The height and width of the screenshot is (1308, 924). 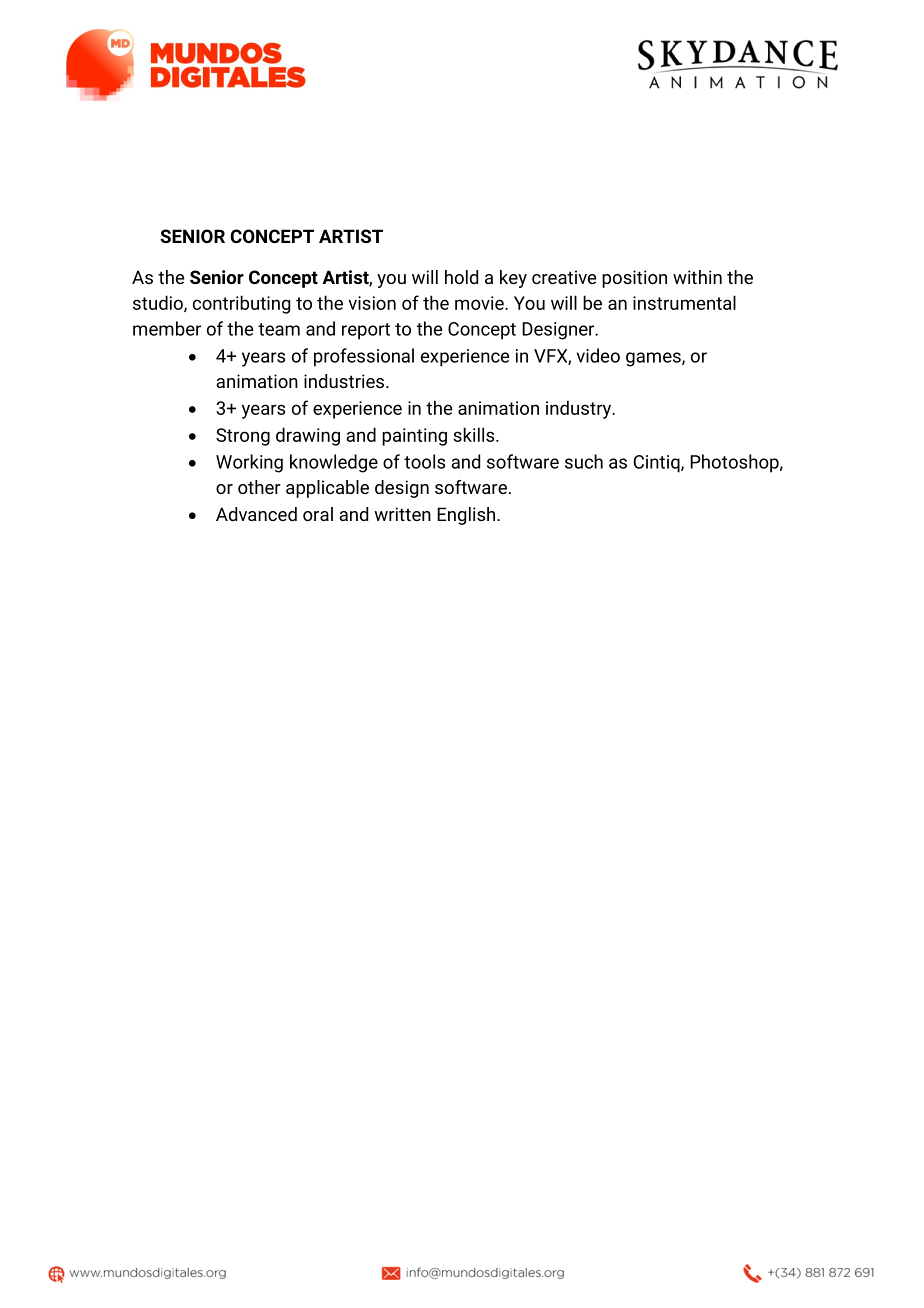 I want to click on video, so click(x=598, y=355).
